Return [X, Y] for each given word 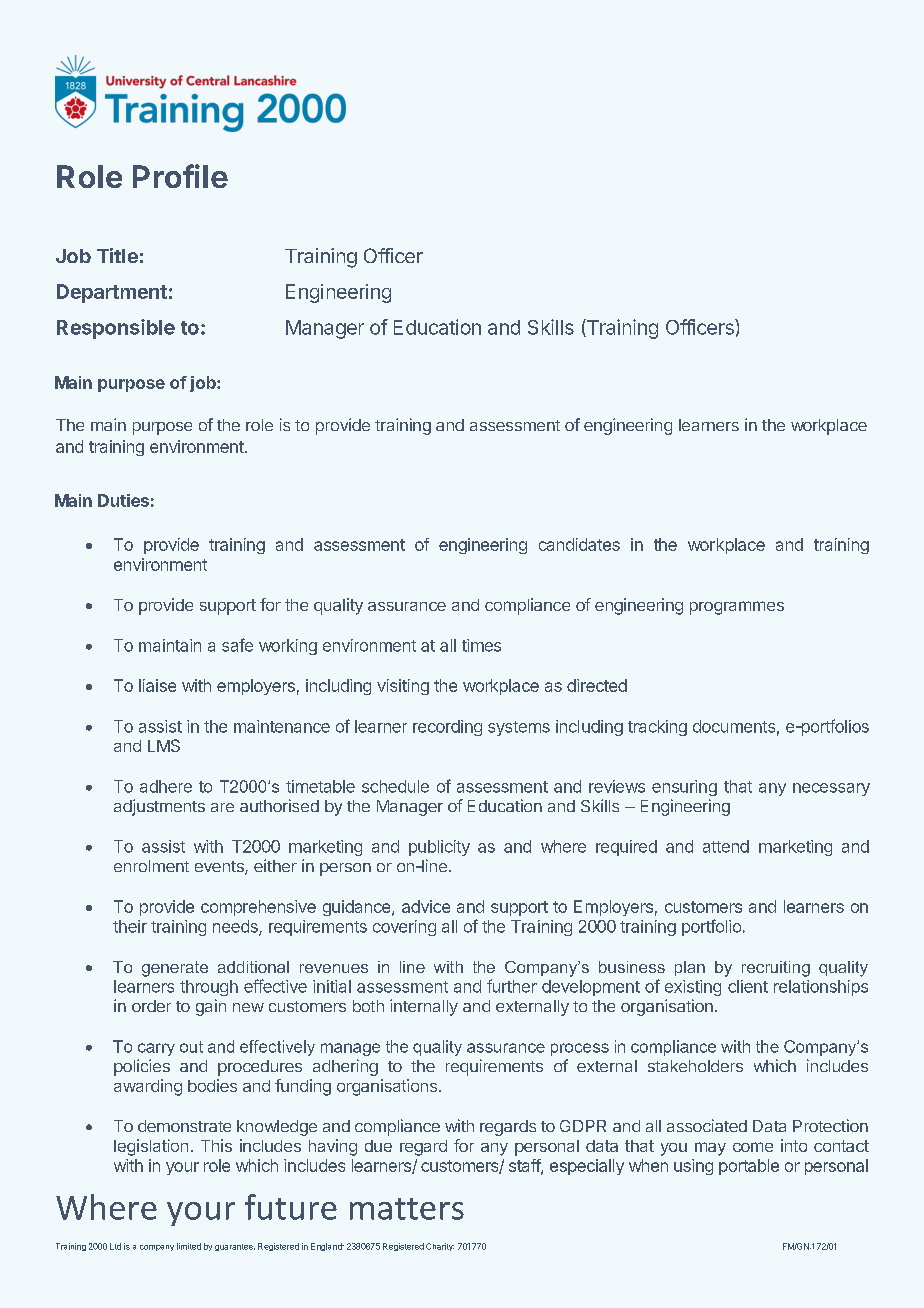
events [220, 868]
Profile [180, 176]
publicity [439, 848]
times [481, 645]
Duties [123, 500]
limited [189, 1246]
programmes [737, 608]
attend [726, 846]
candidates [579, 544]
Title [117, 255]
